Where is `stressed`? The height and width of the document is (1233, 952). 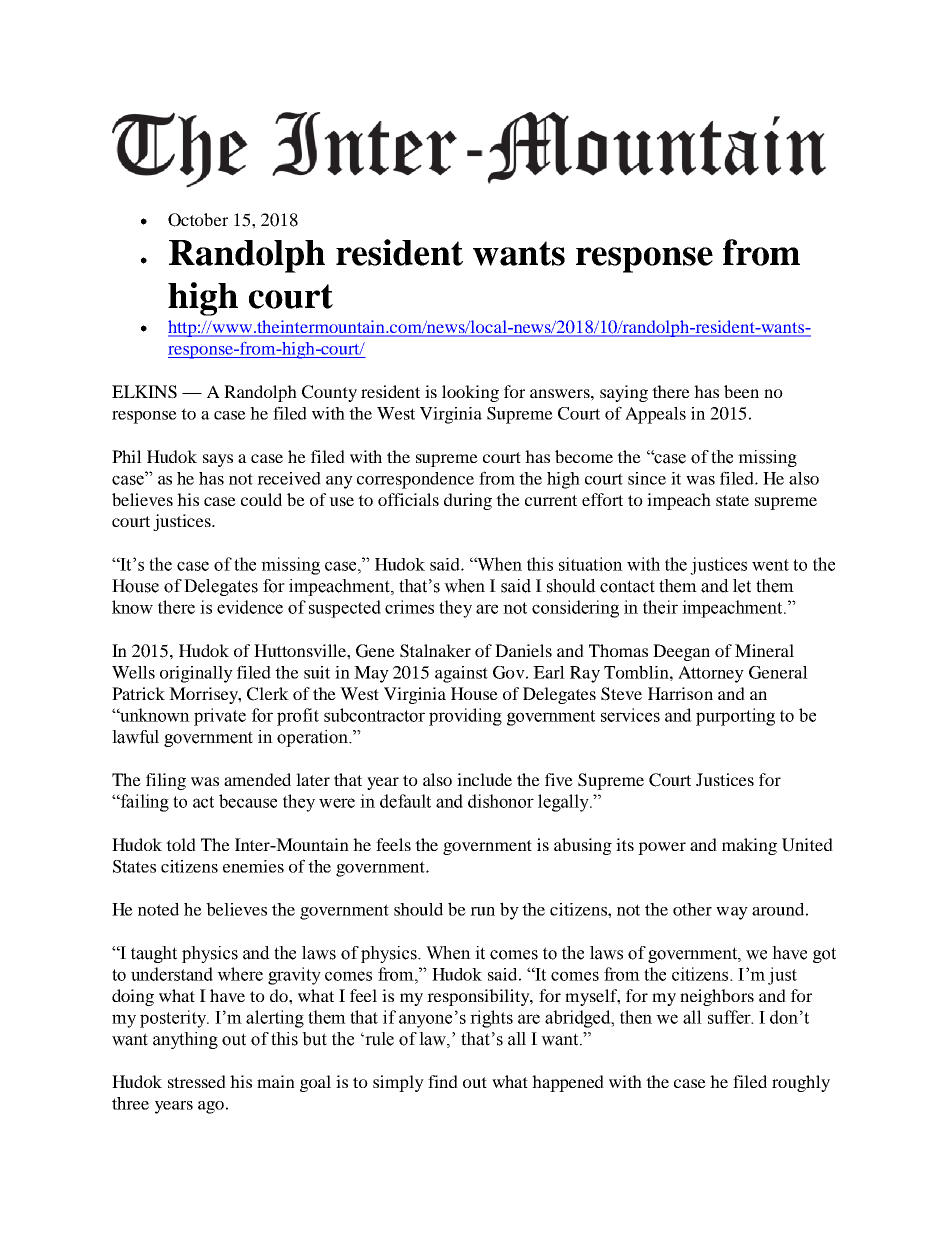
stressed is located at coordinates (197, 1081).
